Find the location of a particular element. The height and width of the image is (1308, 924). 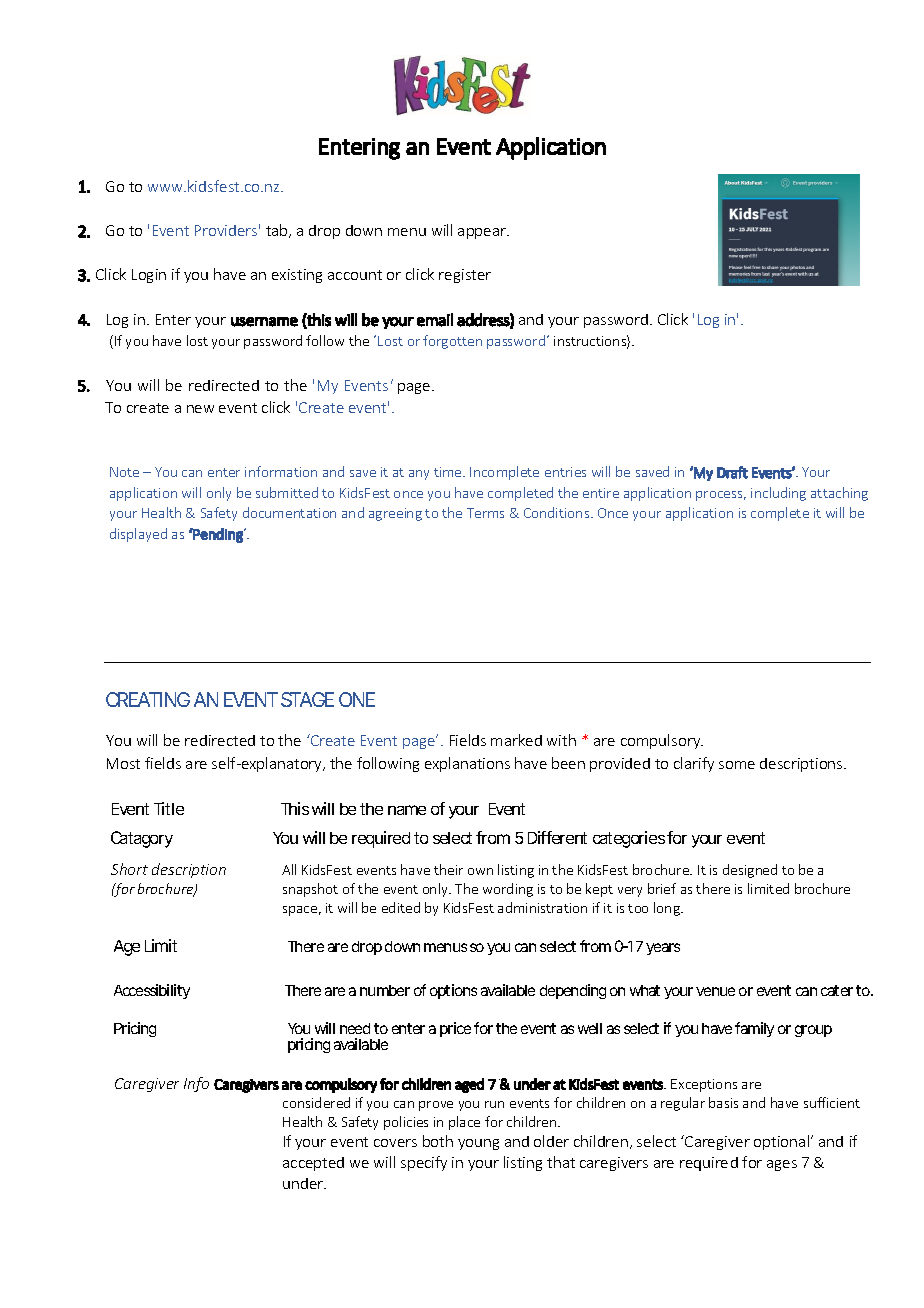

register is located at coordinates (465, 276).
